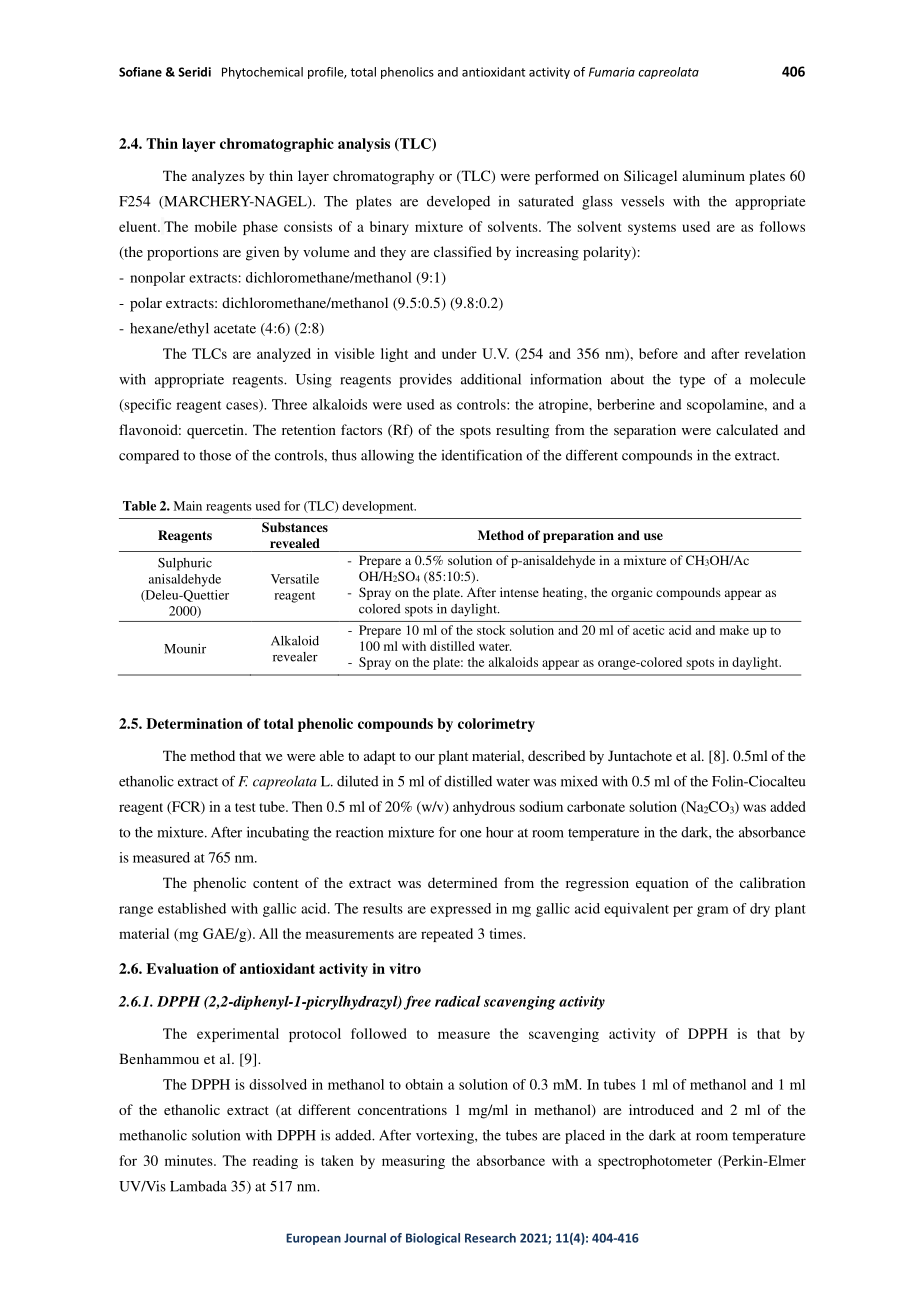  I want to click on minutes, so click(190, 1160).
